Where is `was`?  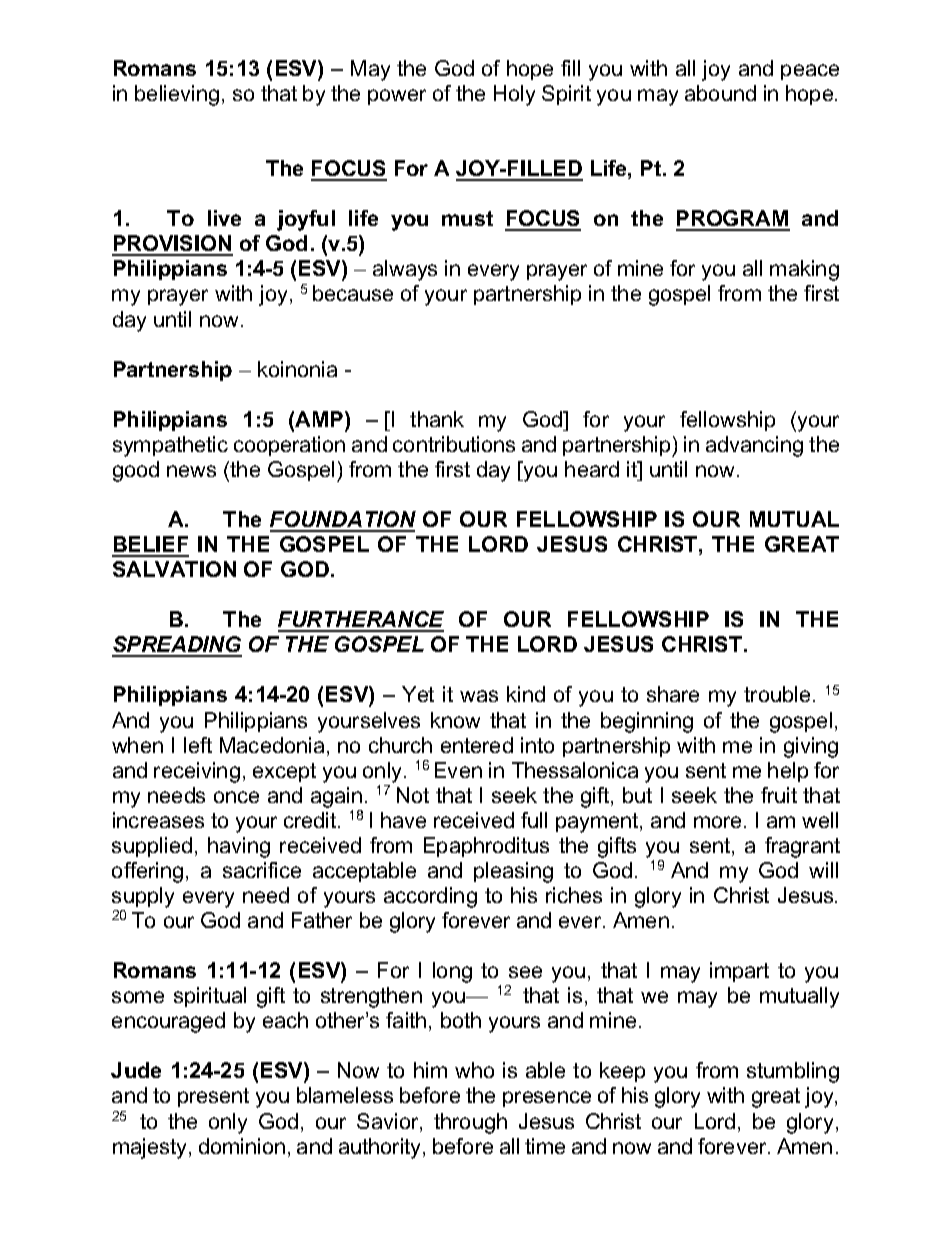
was is located at coordinates (479, 696).
